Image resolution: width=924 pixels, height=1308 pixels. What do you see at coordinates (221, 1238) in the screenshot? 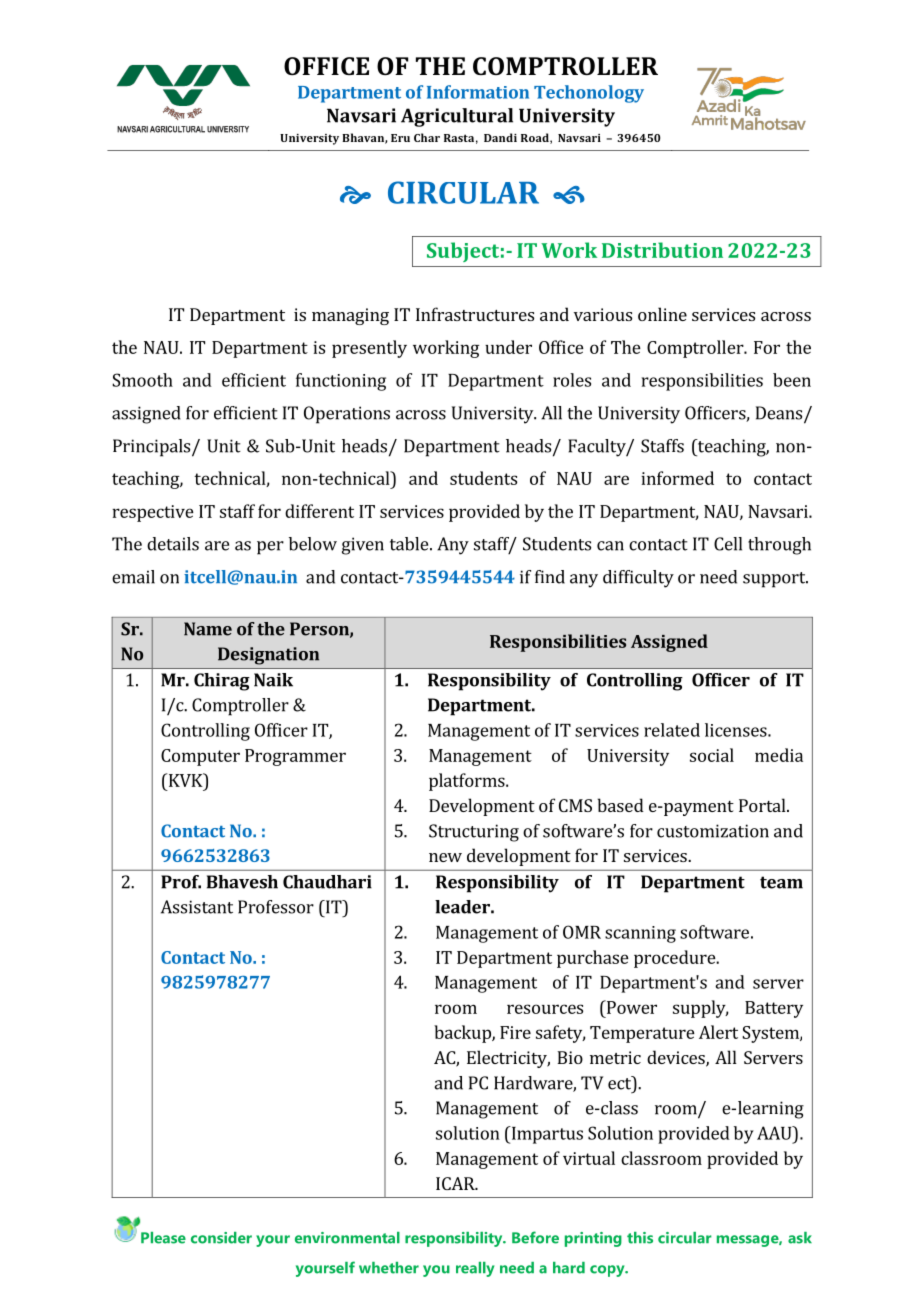
I see `consider` at bounding box center [221, 1238].
